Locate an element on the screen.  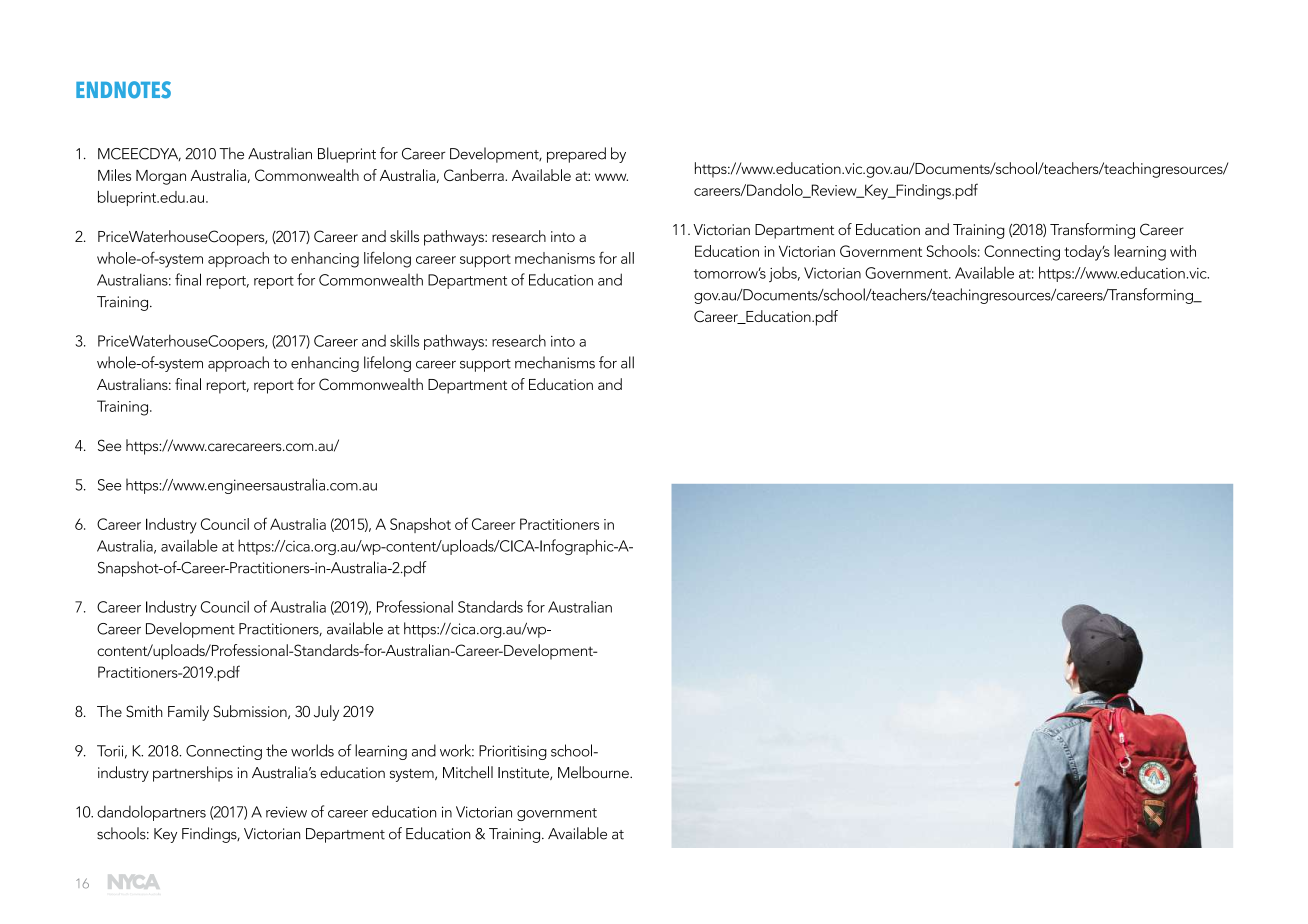
prepared is located at coordinates (576, 155).
